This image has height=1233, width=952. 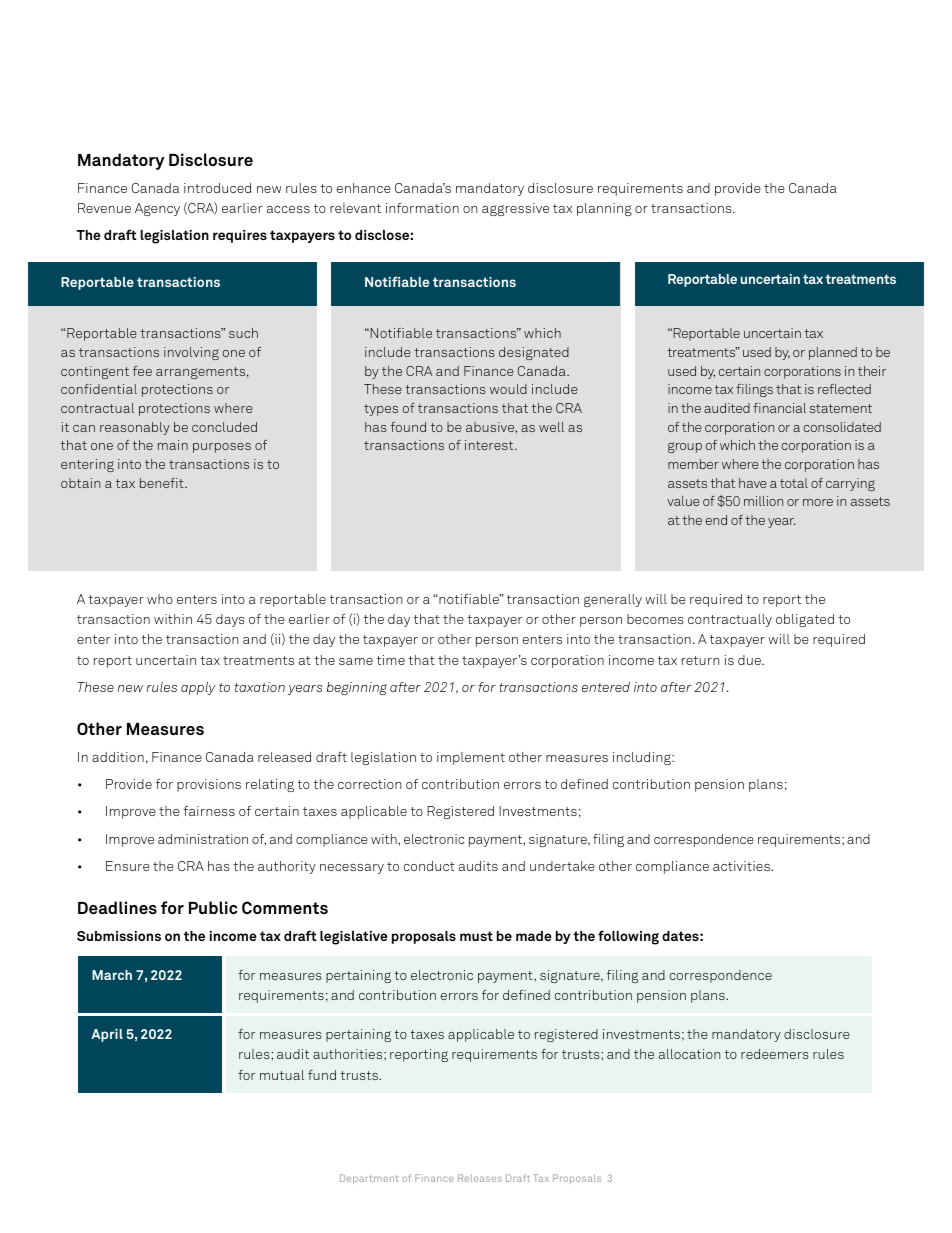 What do you see at coordinates (490, 445) in the image?
I see `interest` at bounding box center [490, 445].
